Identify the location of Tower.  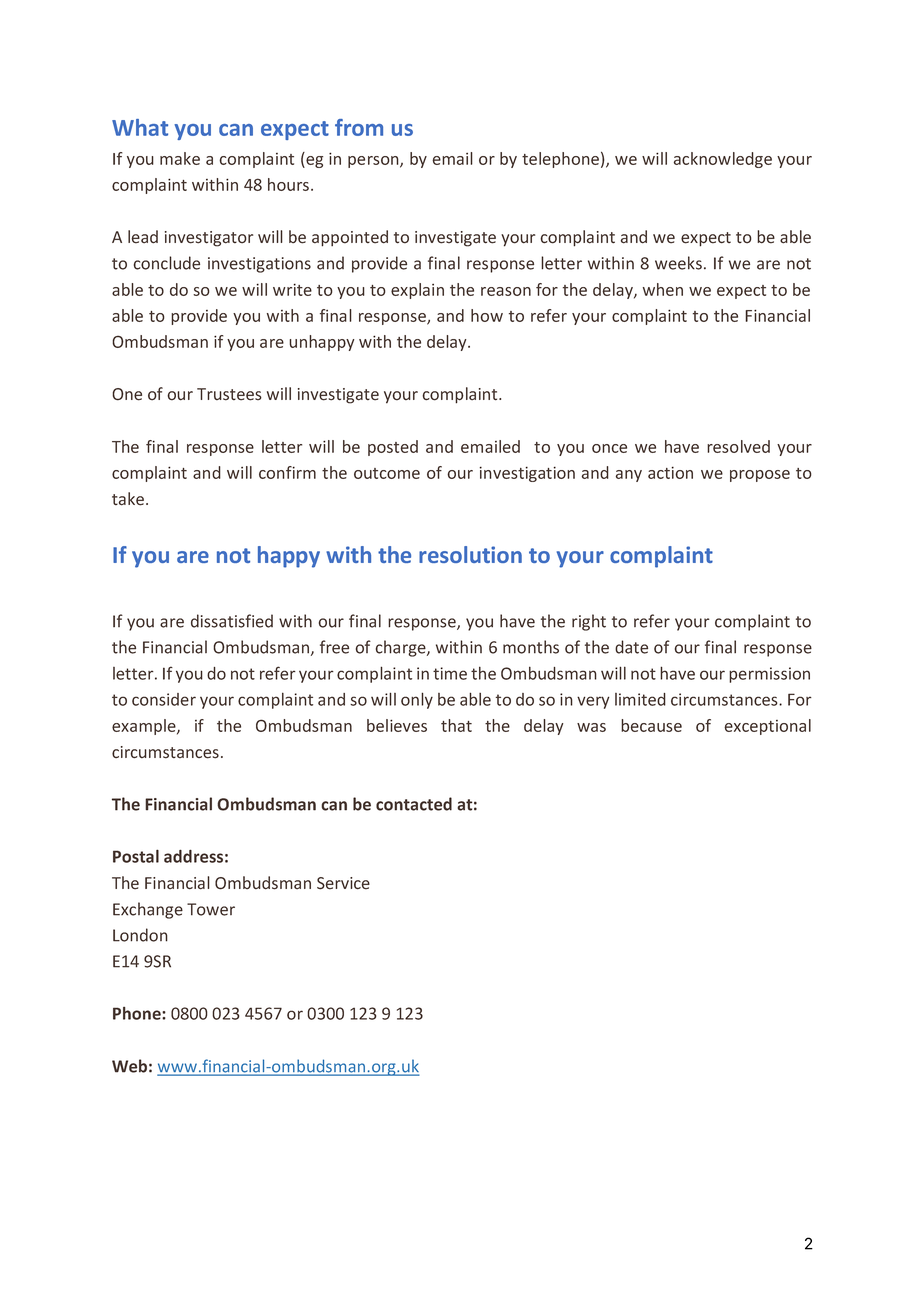
(211, 909).
